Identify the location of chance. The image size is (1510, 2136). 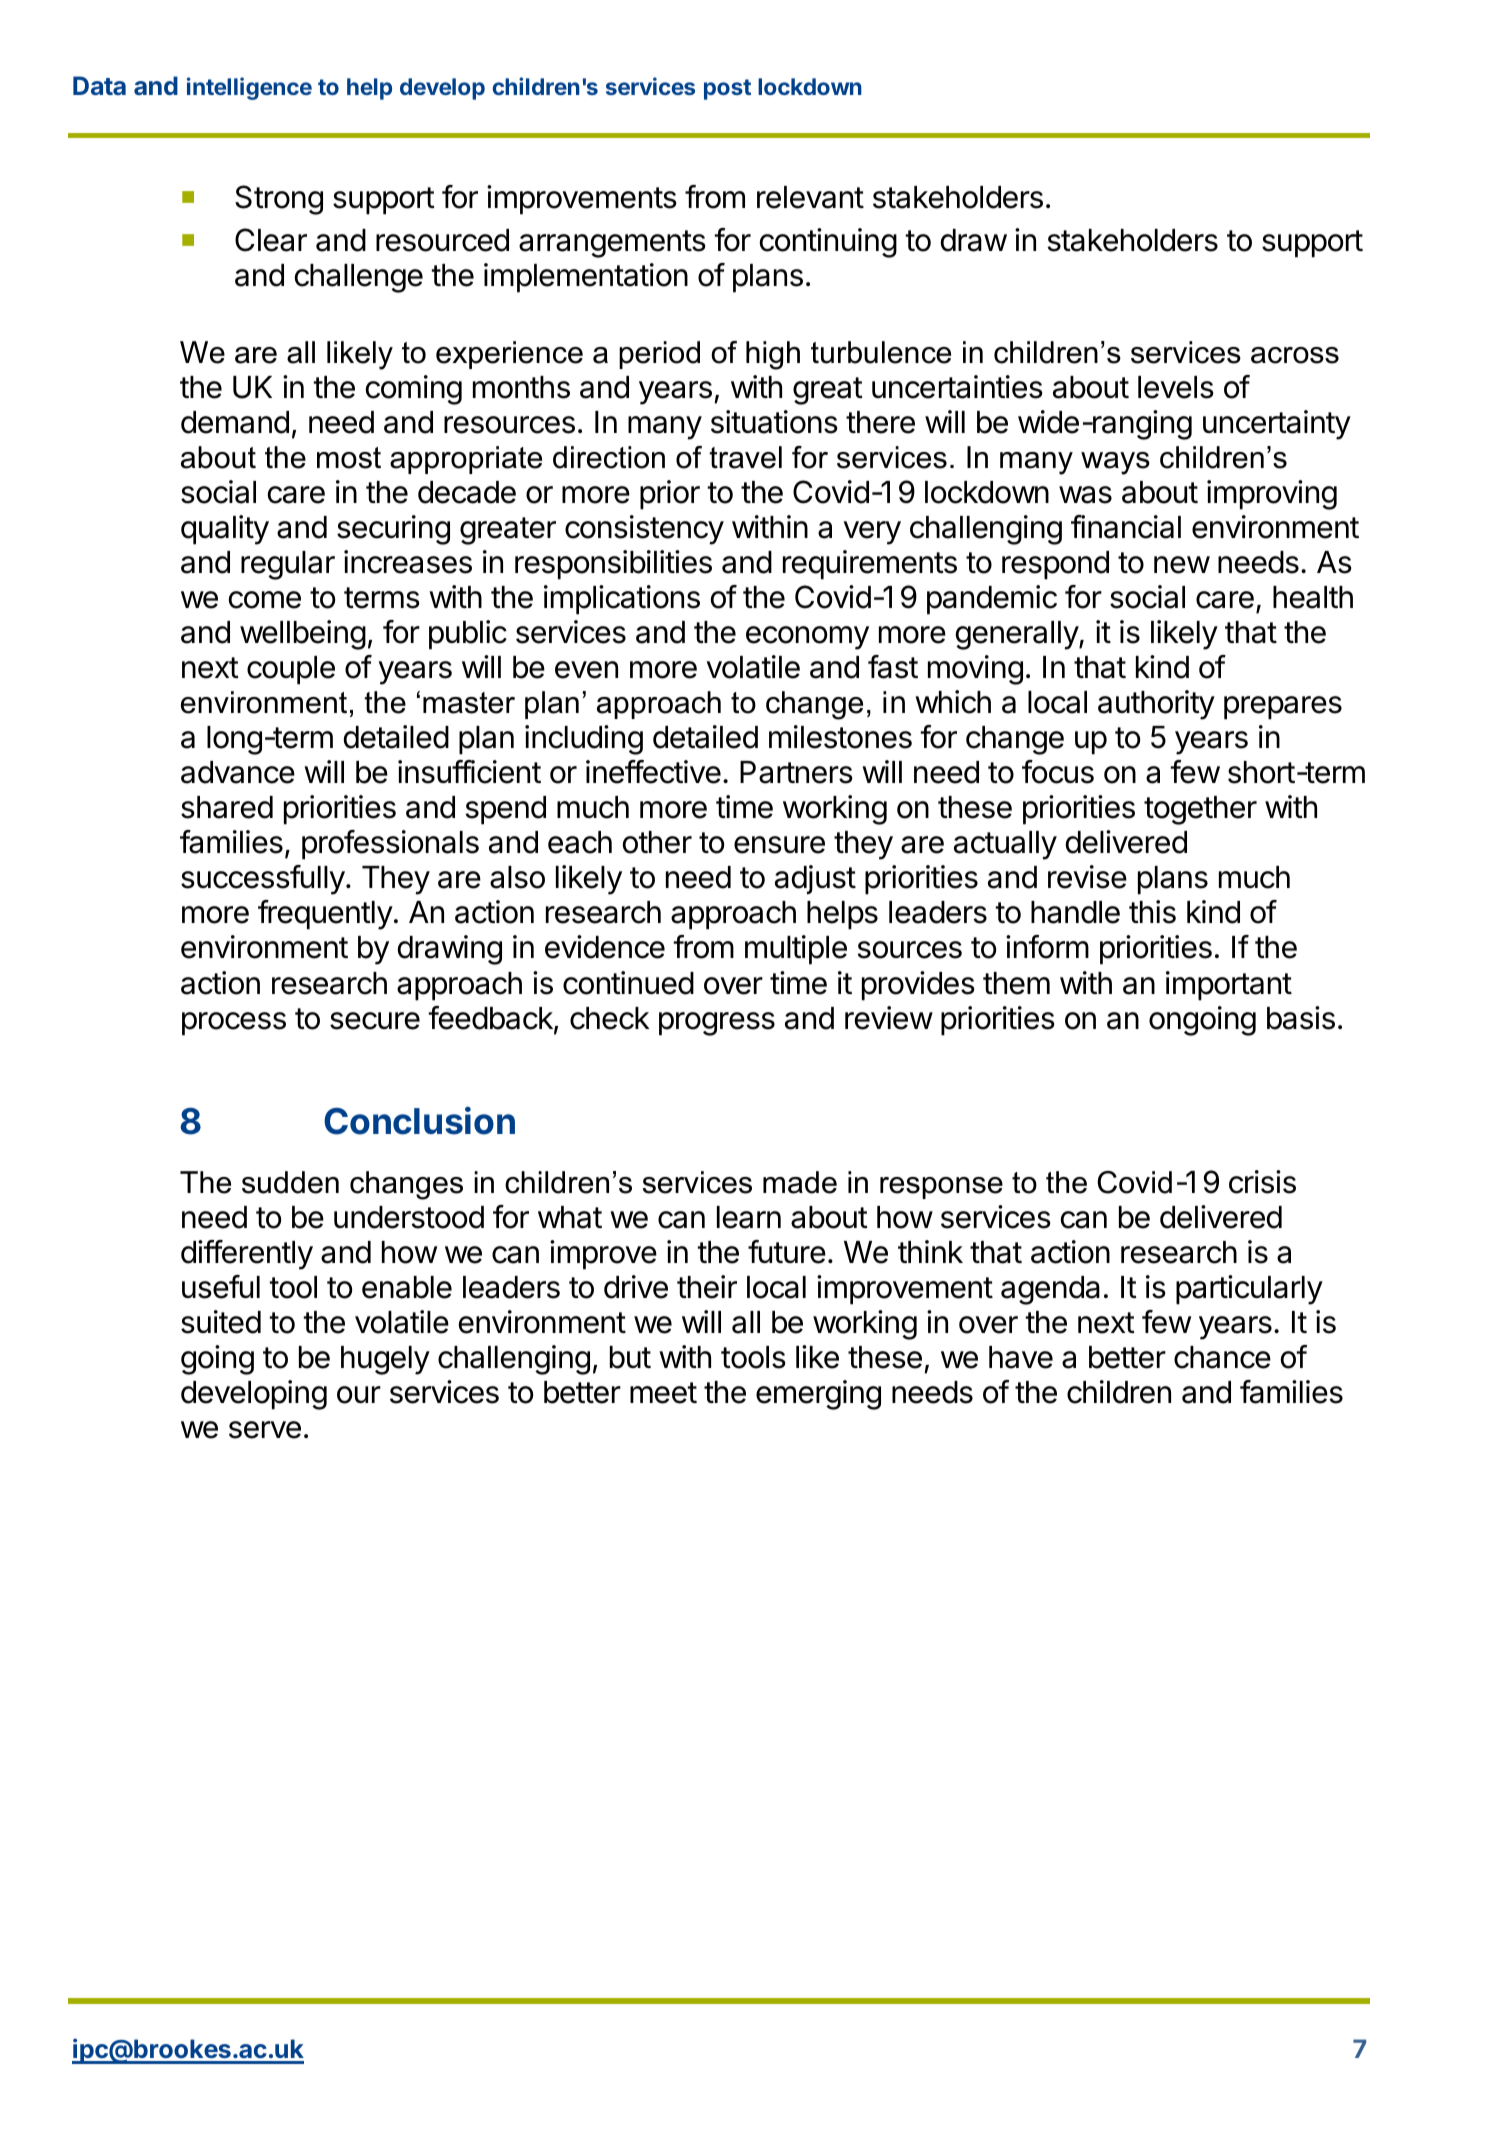
(1222, 1357).
